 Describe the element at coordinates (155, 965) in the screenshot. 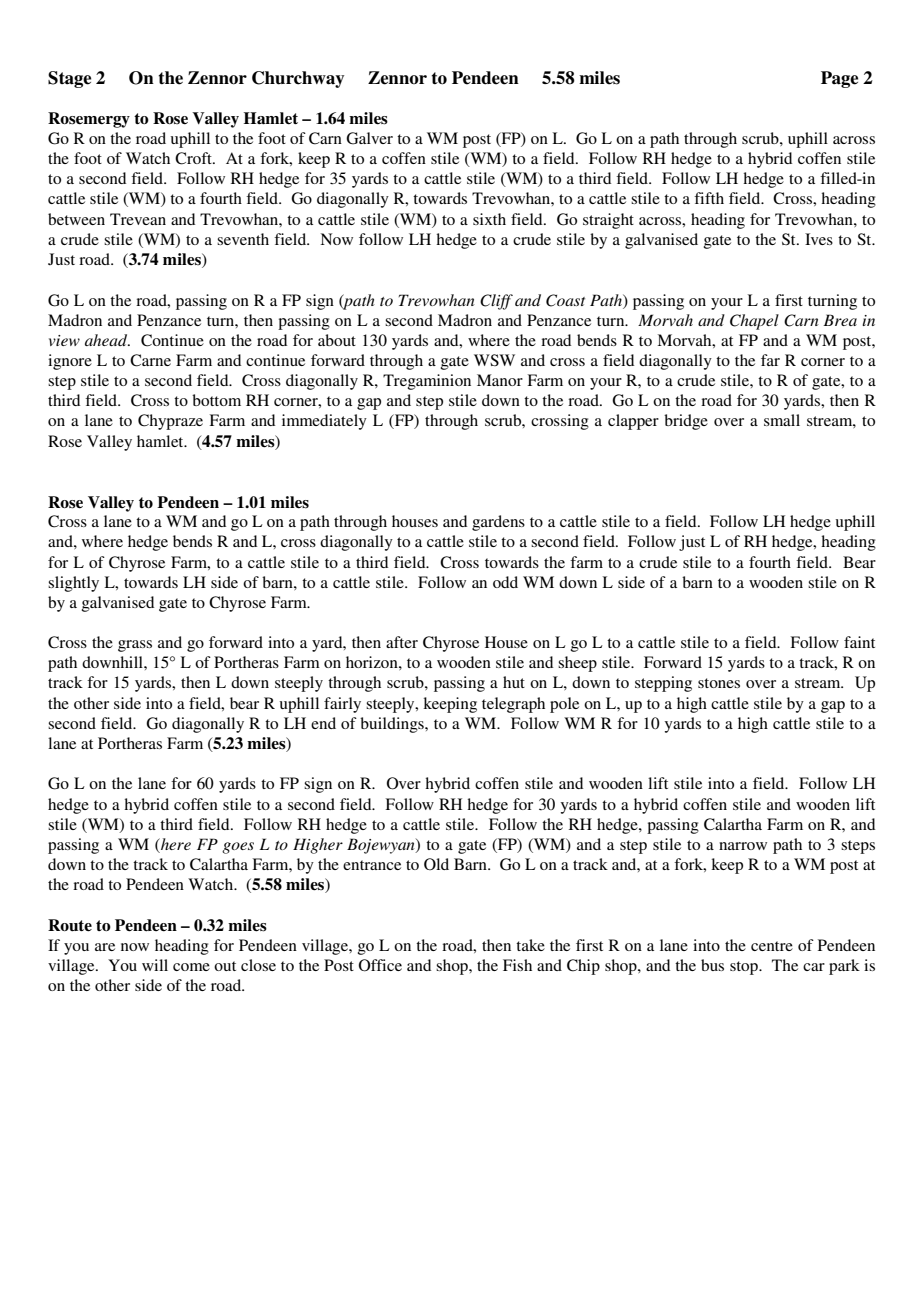

I see `will` at that location.
